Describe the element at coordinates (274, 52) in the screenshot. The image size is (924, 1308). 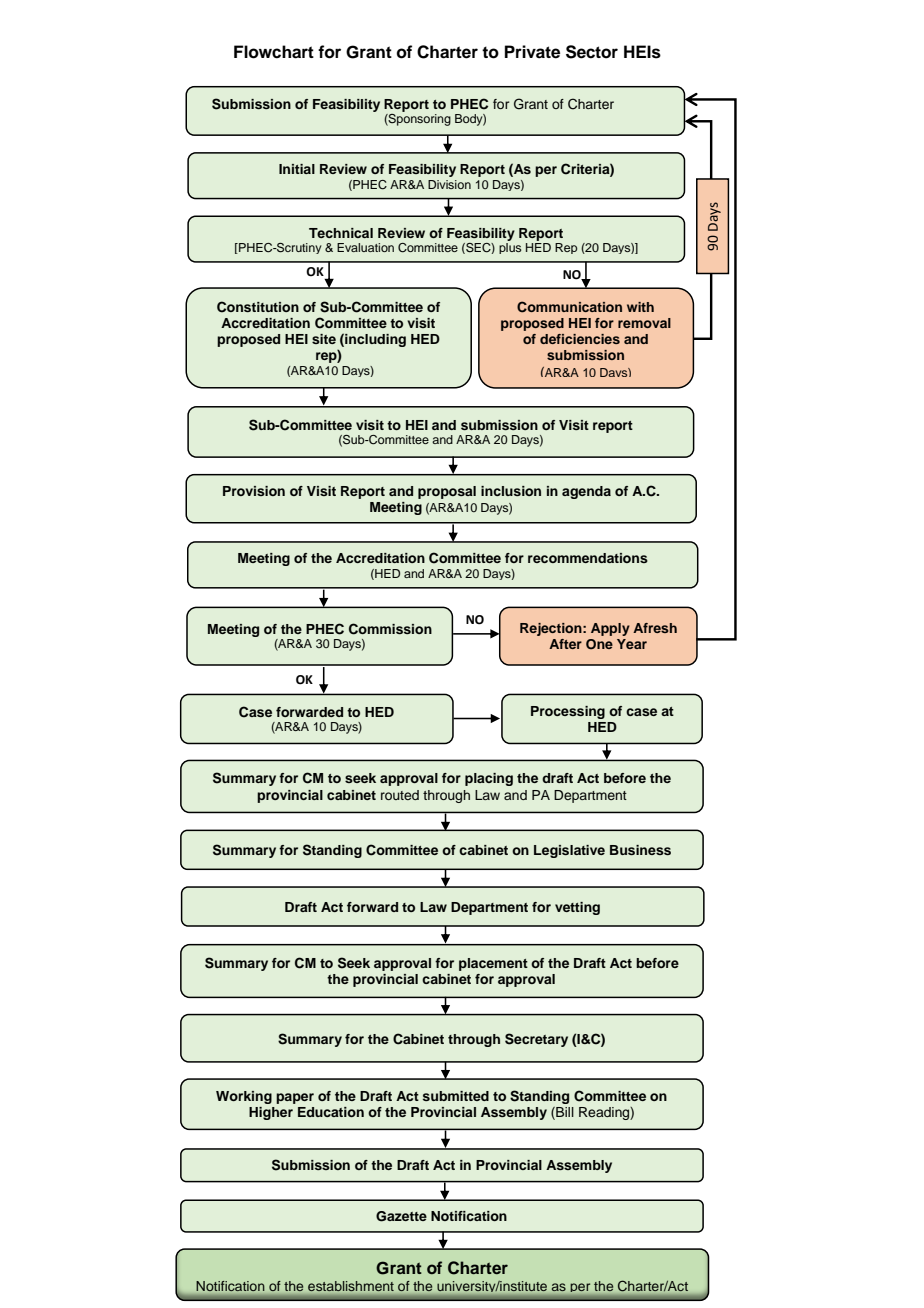
I see `Flowchart` at that location.
